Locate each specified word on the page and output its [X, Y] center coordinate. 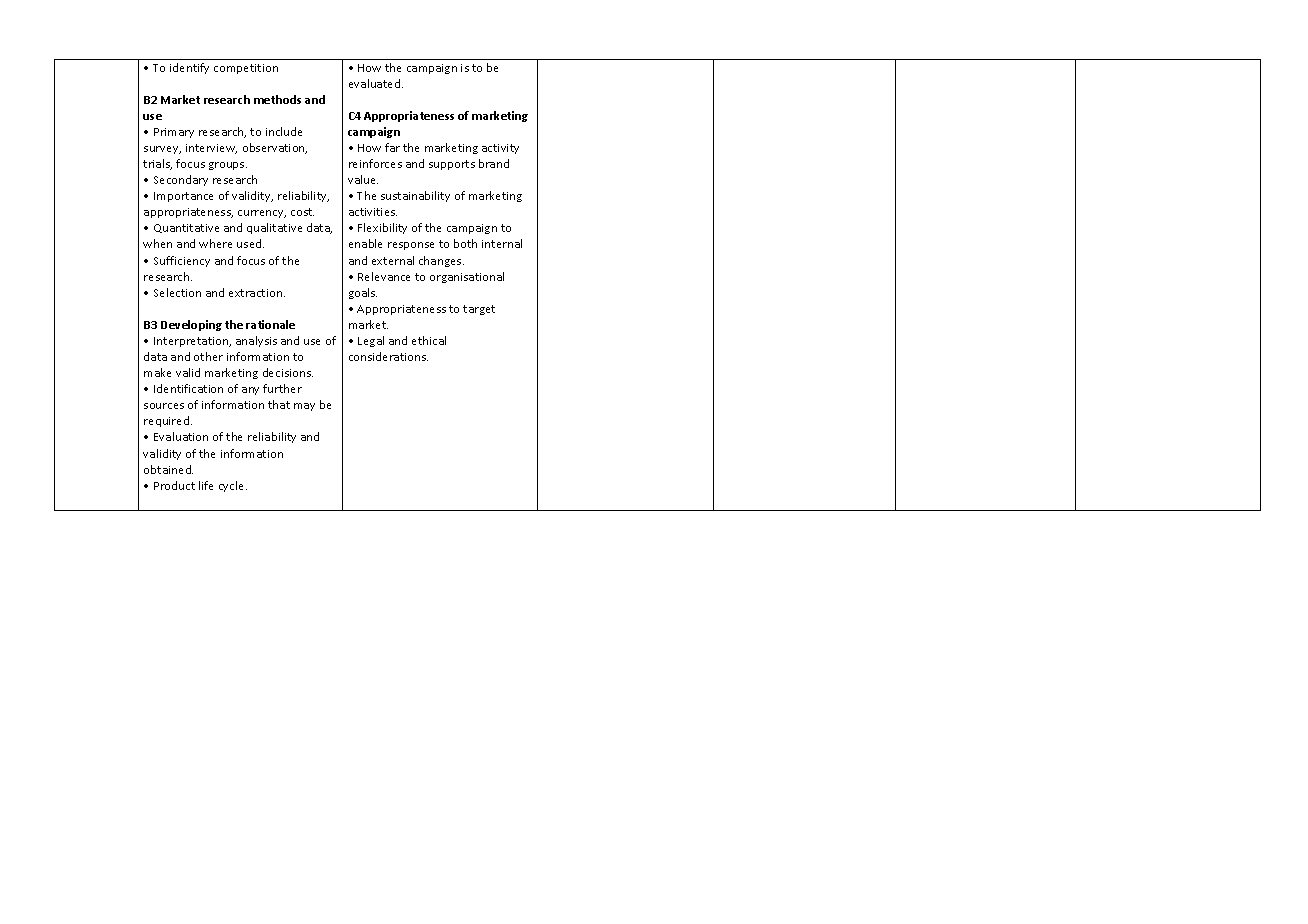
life [206, 485]
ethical [429, 340]
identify [189, 68]
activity [500, 149]
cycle [233, 486]
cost [302, 212]
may [304, 407]
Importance [183, 197]
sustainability [415, 196]
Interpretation [192, 342]
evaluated [376, 83]
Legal [371, 341]
